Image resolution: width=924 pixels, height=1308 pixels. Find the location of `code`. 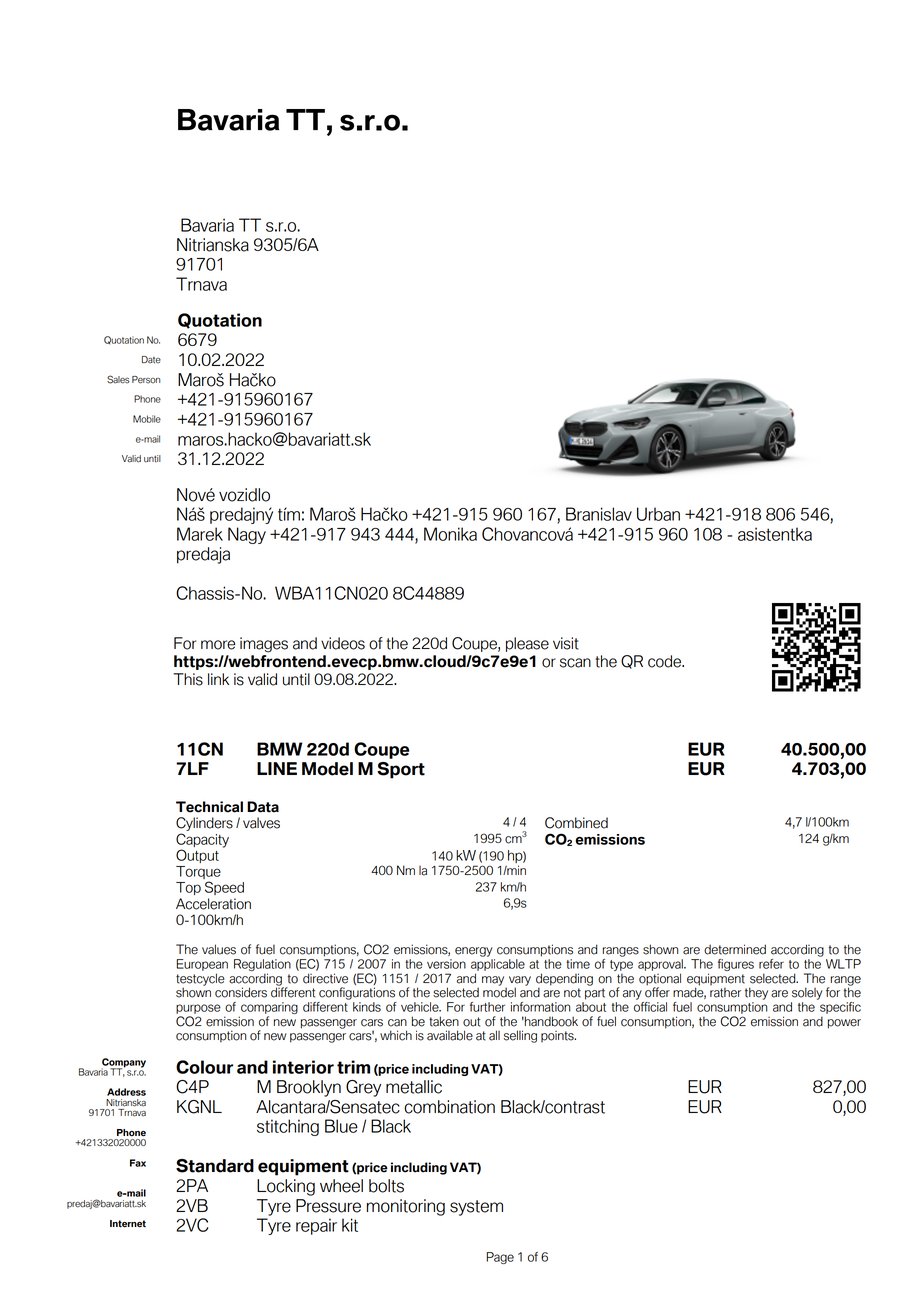

code is located at coordinates (665, 661).
